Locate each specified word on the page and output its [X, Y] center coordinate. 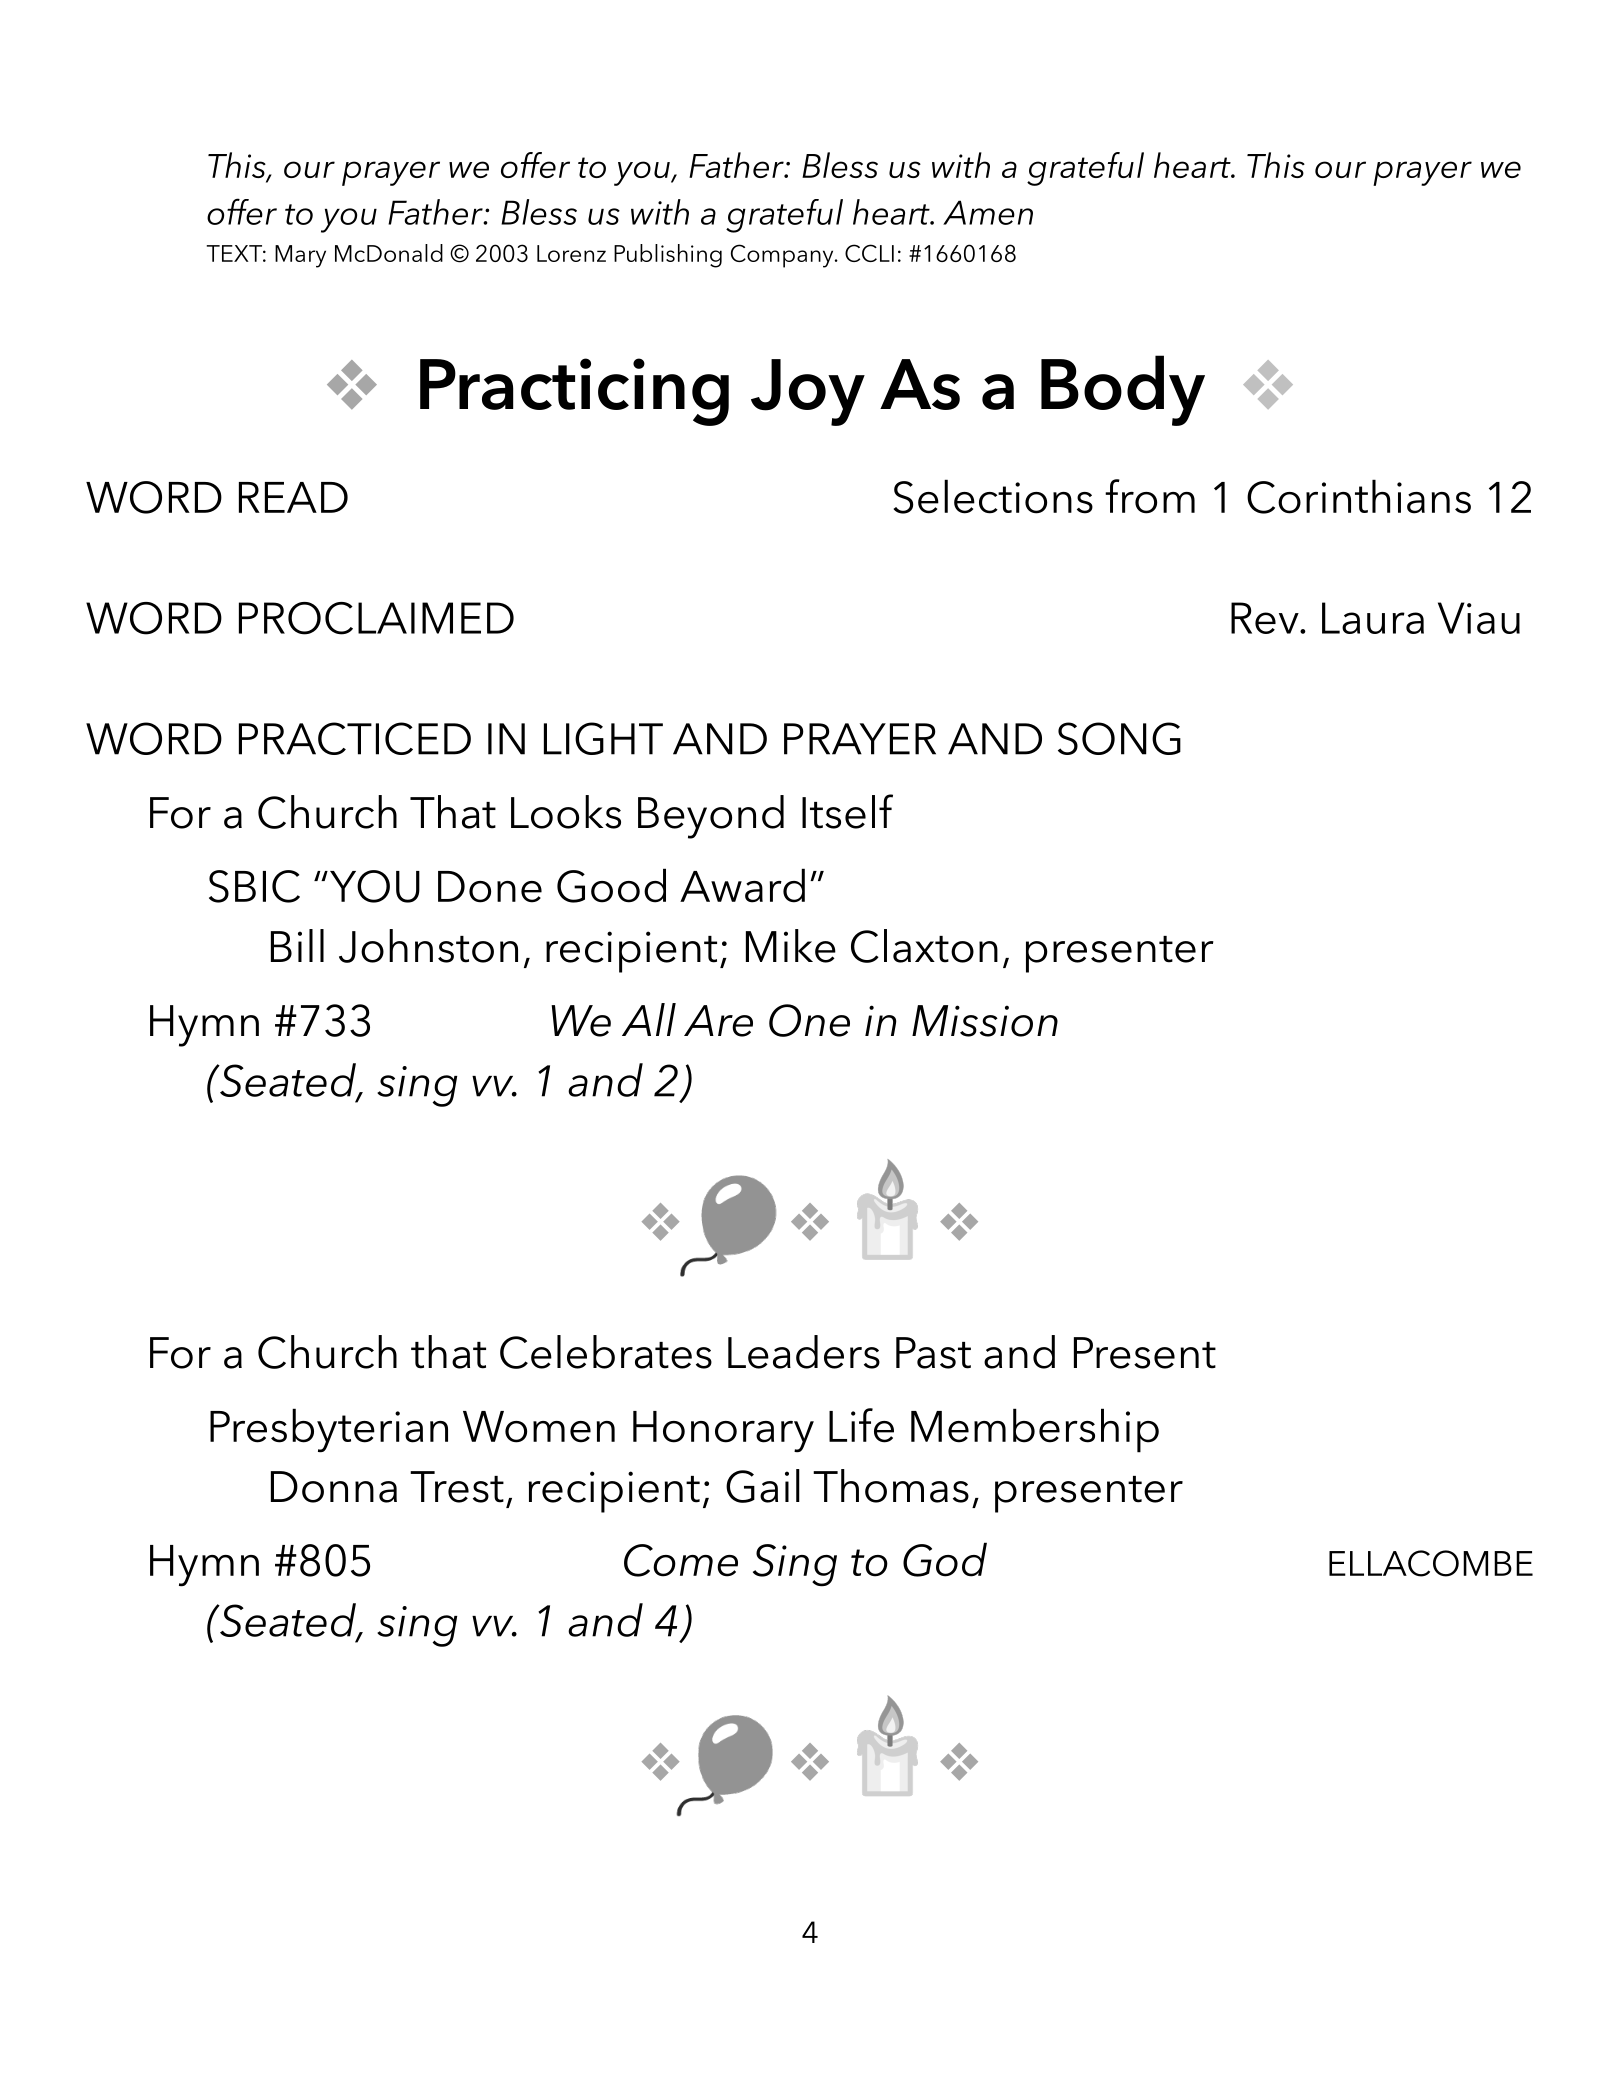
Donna [334, 1487]
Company [783, 256]
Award [742, 885]
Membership [1035, 1430]
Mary [300, 256]
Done [490, 887]
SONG [1119, 738]
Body [1123, 390]
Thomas [891, 1486]
